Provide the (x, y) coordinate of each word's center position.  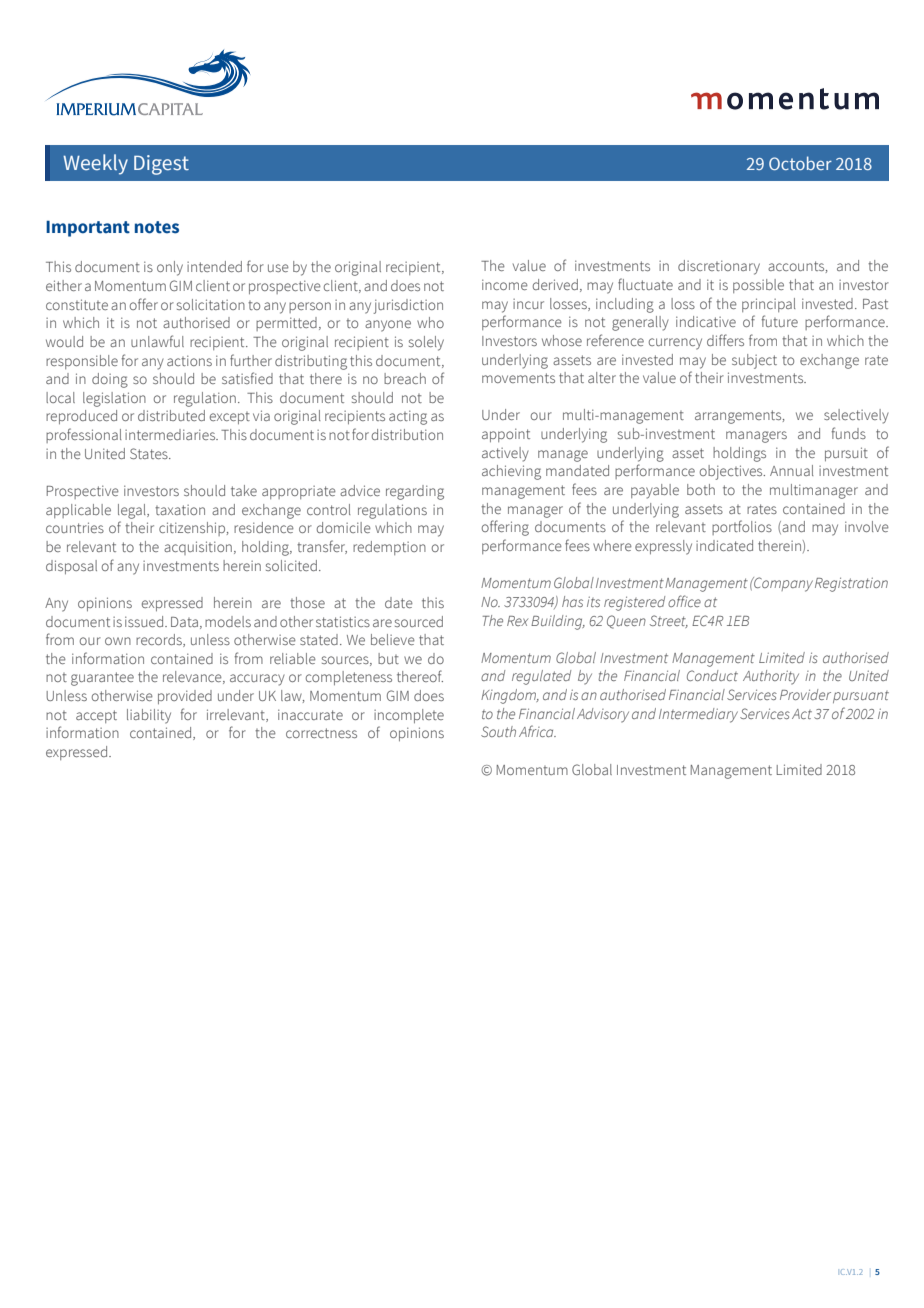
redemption (389, 548)
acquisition (198, 548)
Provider (805, 694)
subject (754, 361)
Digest (161, 165)
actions (189, 360)
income (505, 284)
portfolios (742, 527)
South (498, 731)
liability (149, 716)
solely (426, 343)
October (800, 163)
